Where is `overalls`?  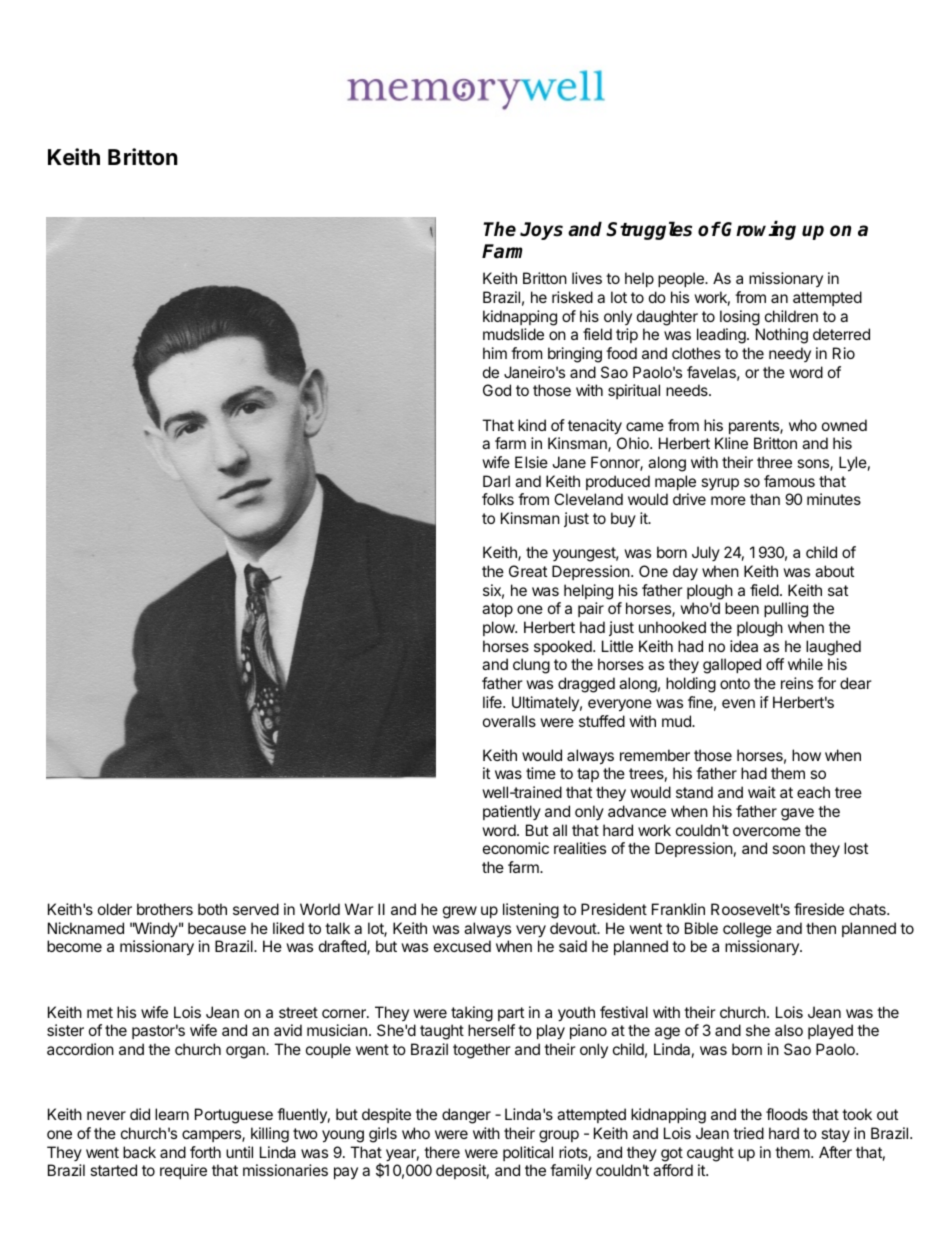
overalls is located at coordinates (509, 721).
